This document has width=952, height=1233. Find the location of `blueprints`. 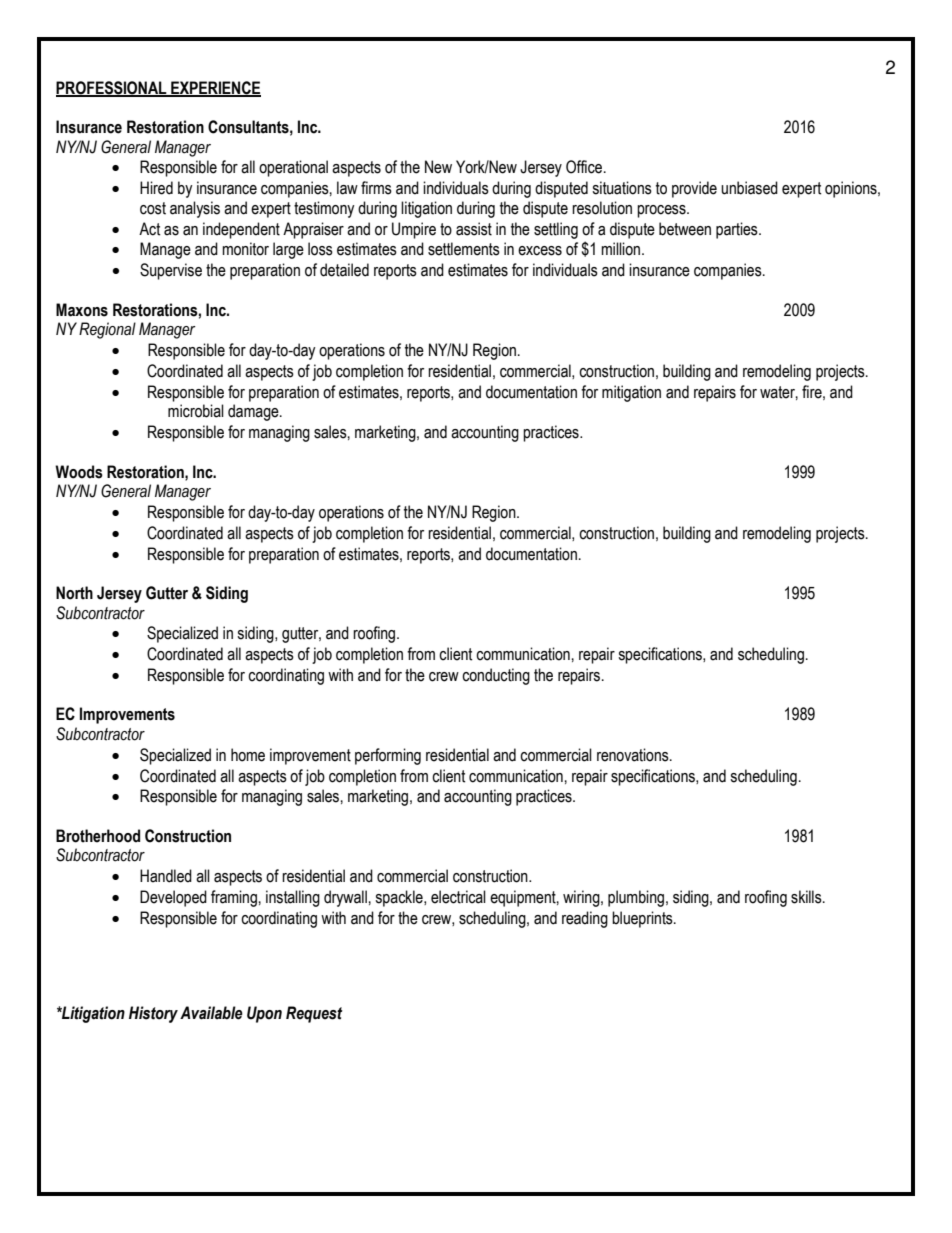

blueprints is located at coordinates (643, 919).
